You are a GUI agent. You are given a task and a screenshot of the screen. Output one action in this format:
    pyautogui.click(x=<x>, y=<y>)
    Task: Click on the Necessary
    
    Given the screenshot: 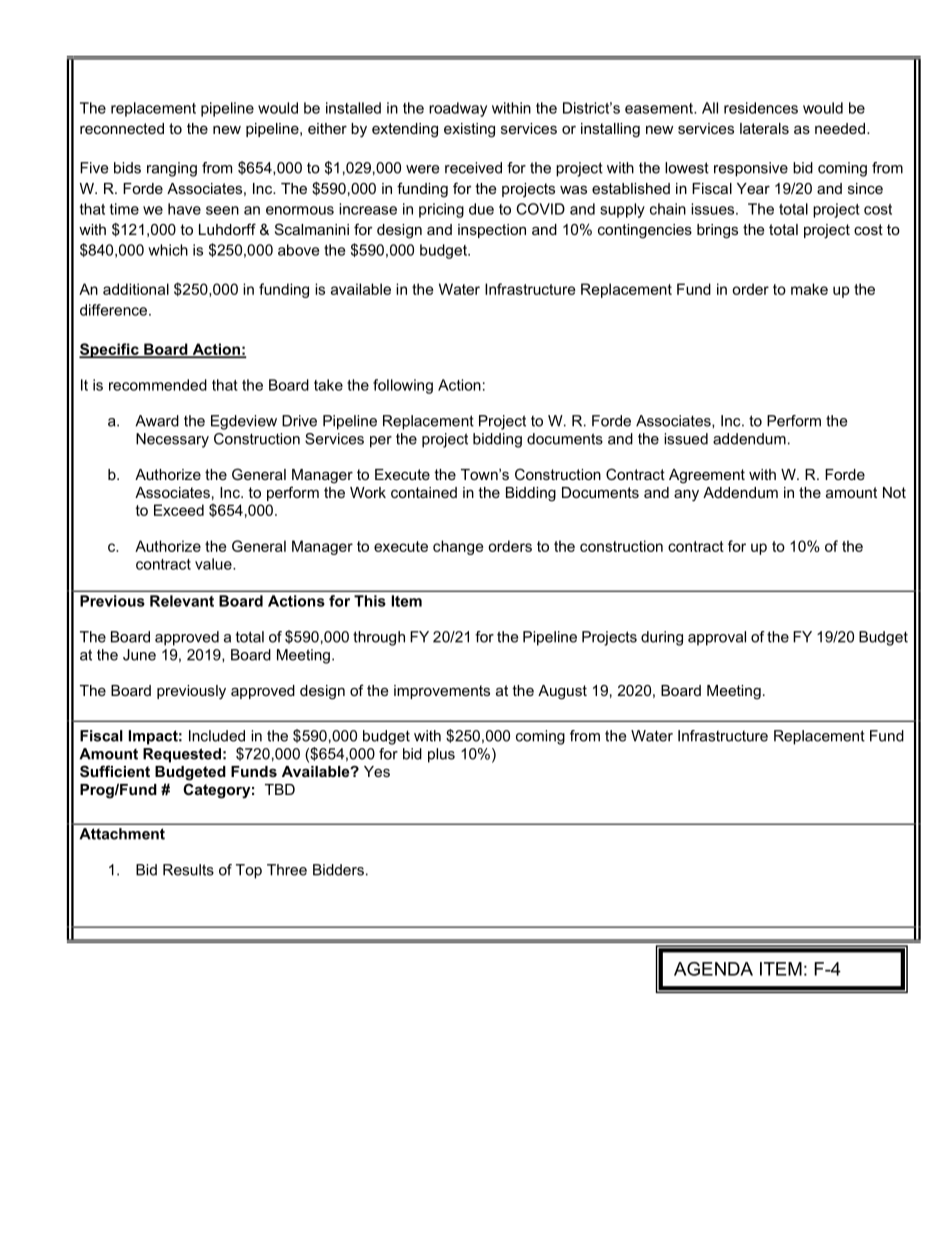 What is the action you would take?
    pyautogui.click(x=172, y=440)
